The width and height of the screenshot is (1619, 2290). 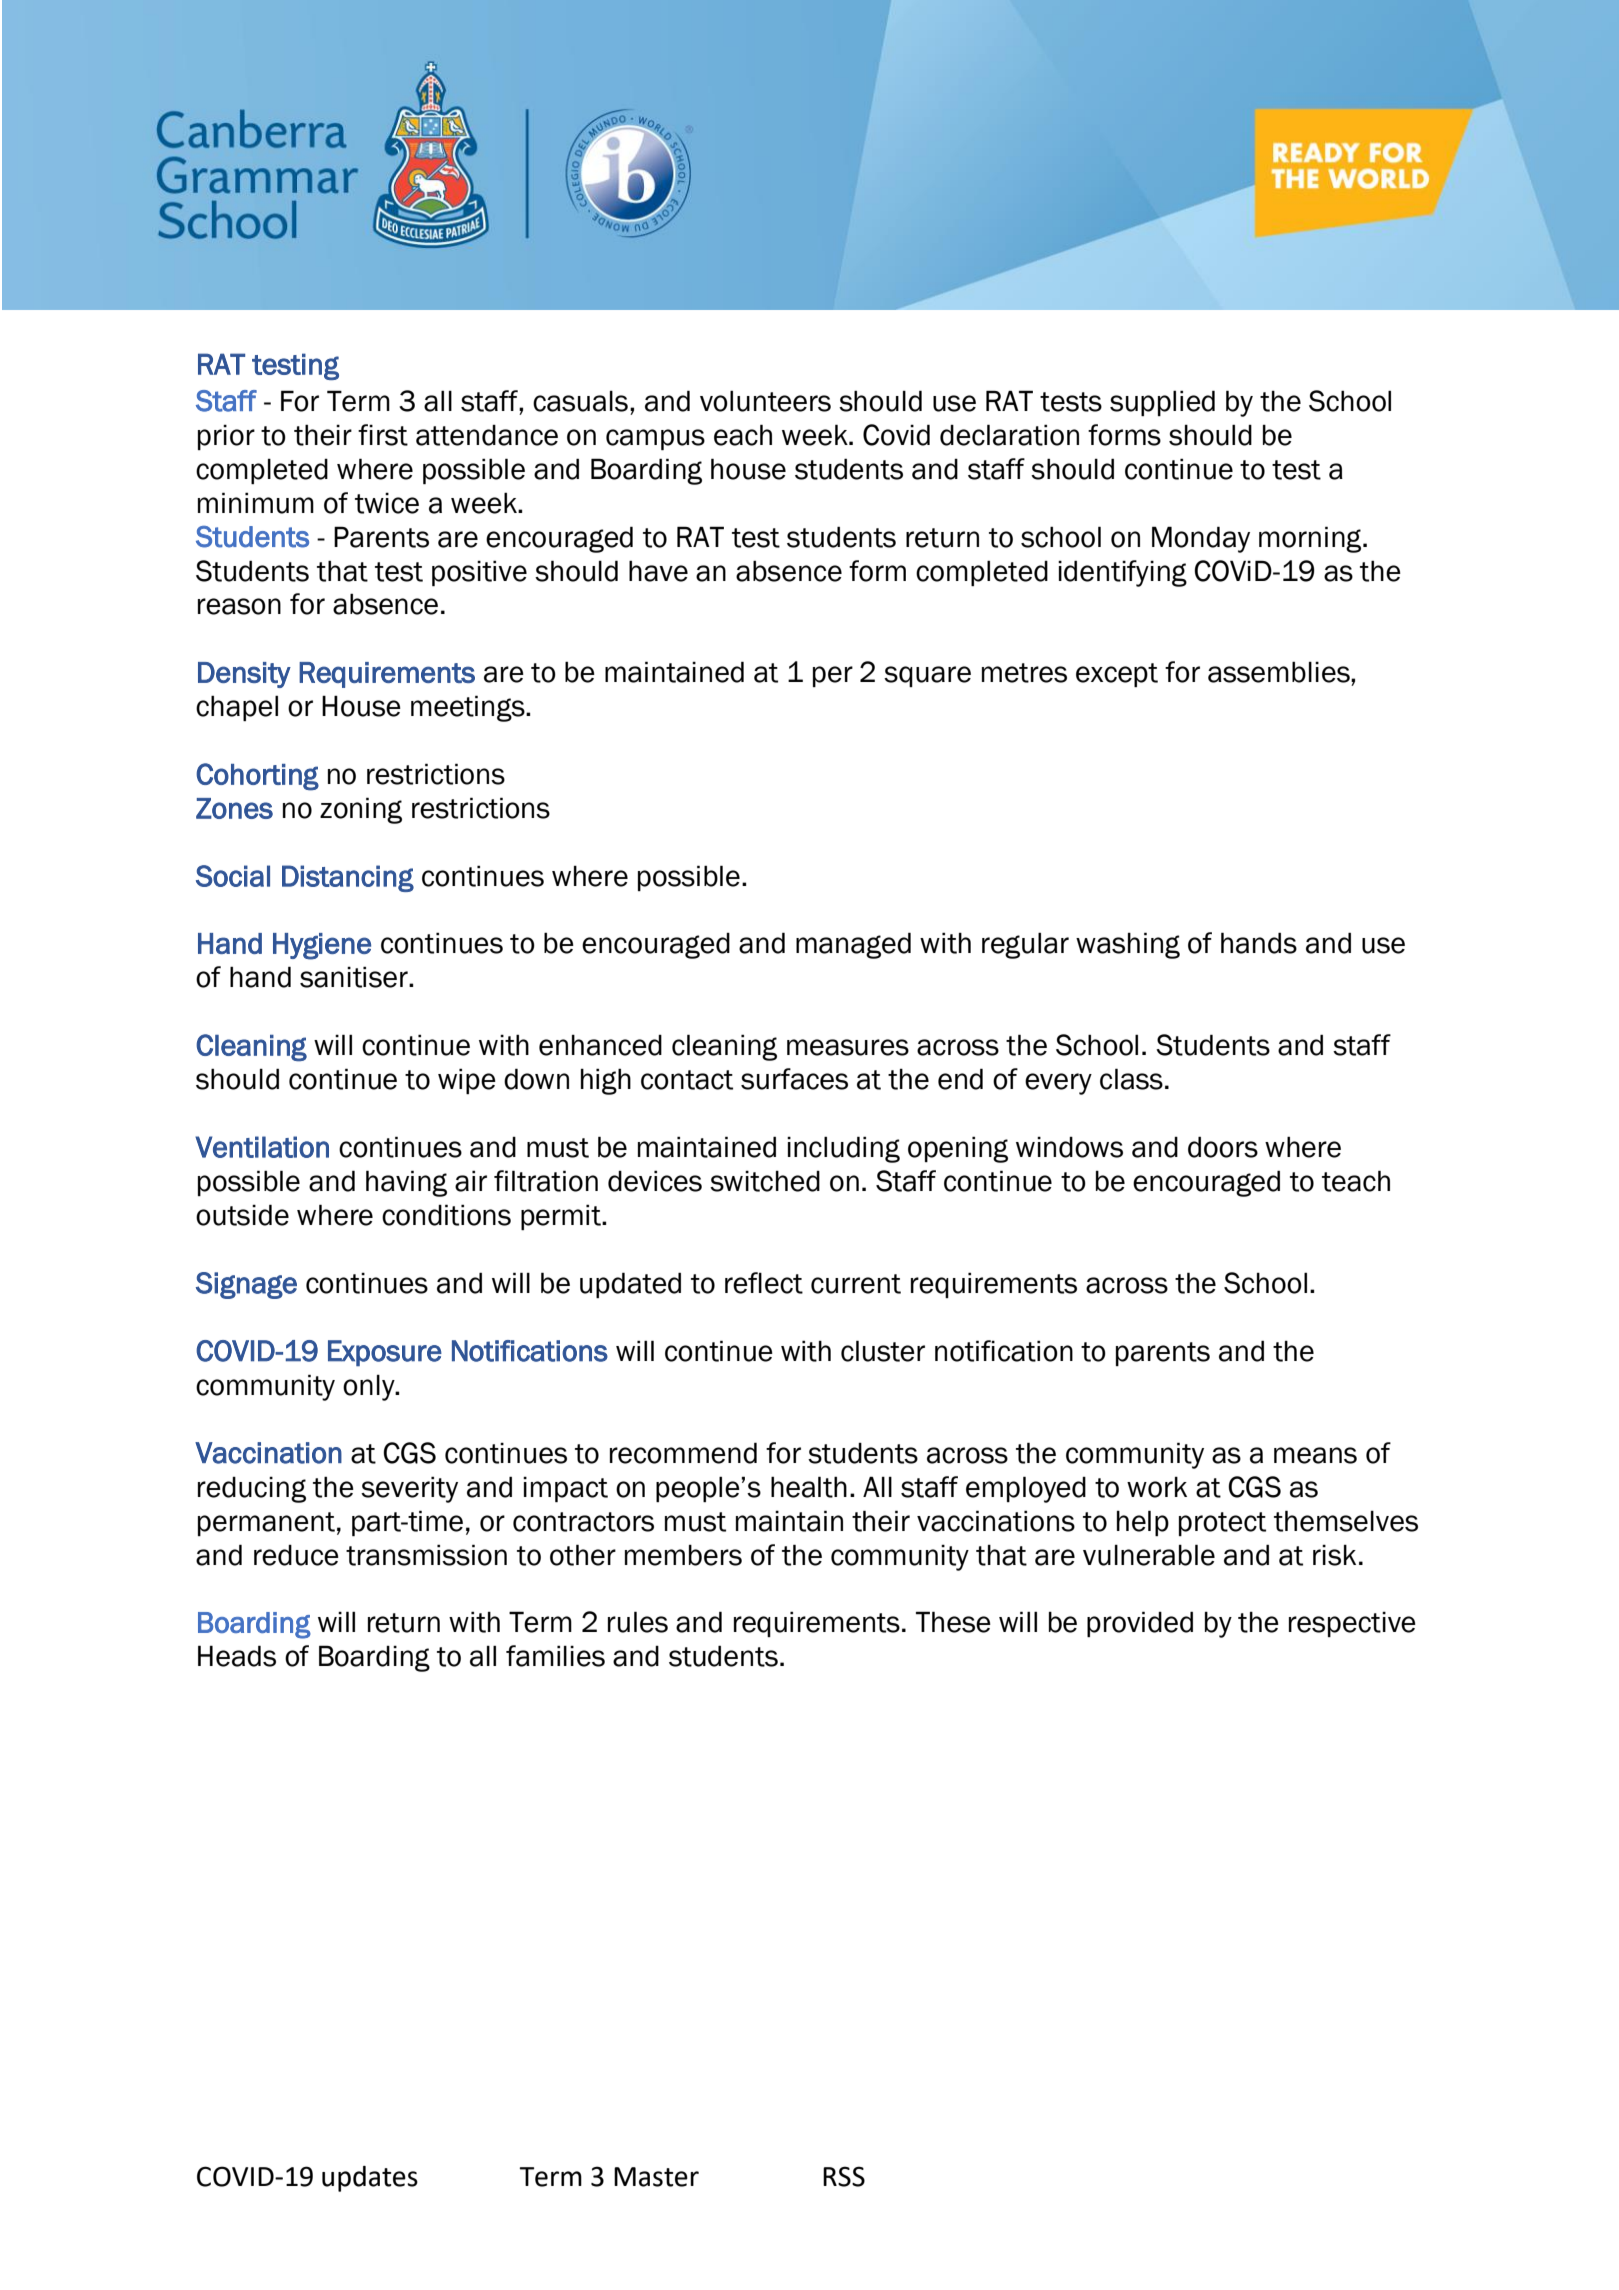 I want to click on sanitiser, so click(x=355, y=977).
